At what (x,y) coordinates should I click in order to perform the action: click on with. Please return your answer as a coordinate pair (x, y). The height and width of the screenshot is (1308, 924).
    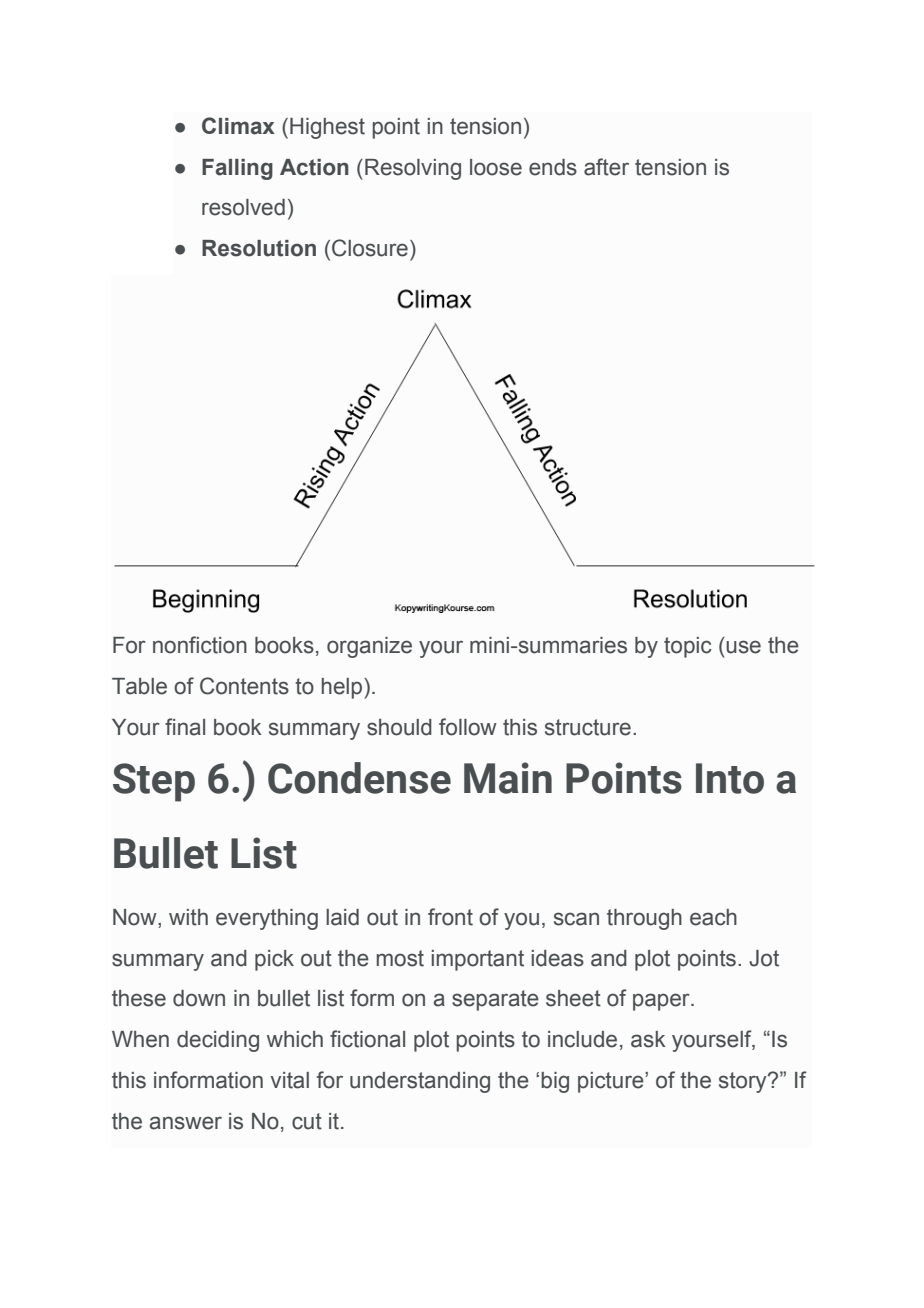
    Looking at the image, I should click on (188, 917).
